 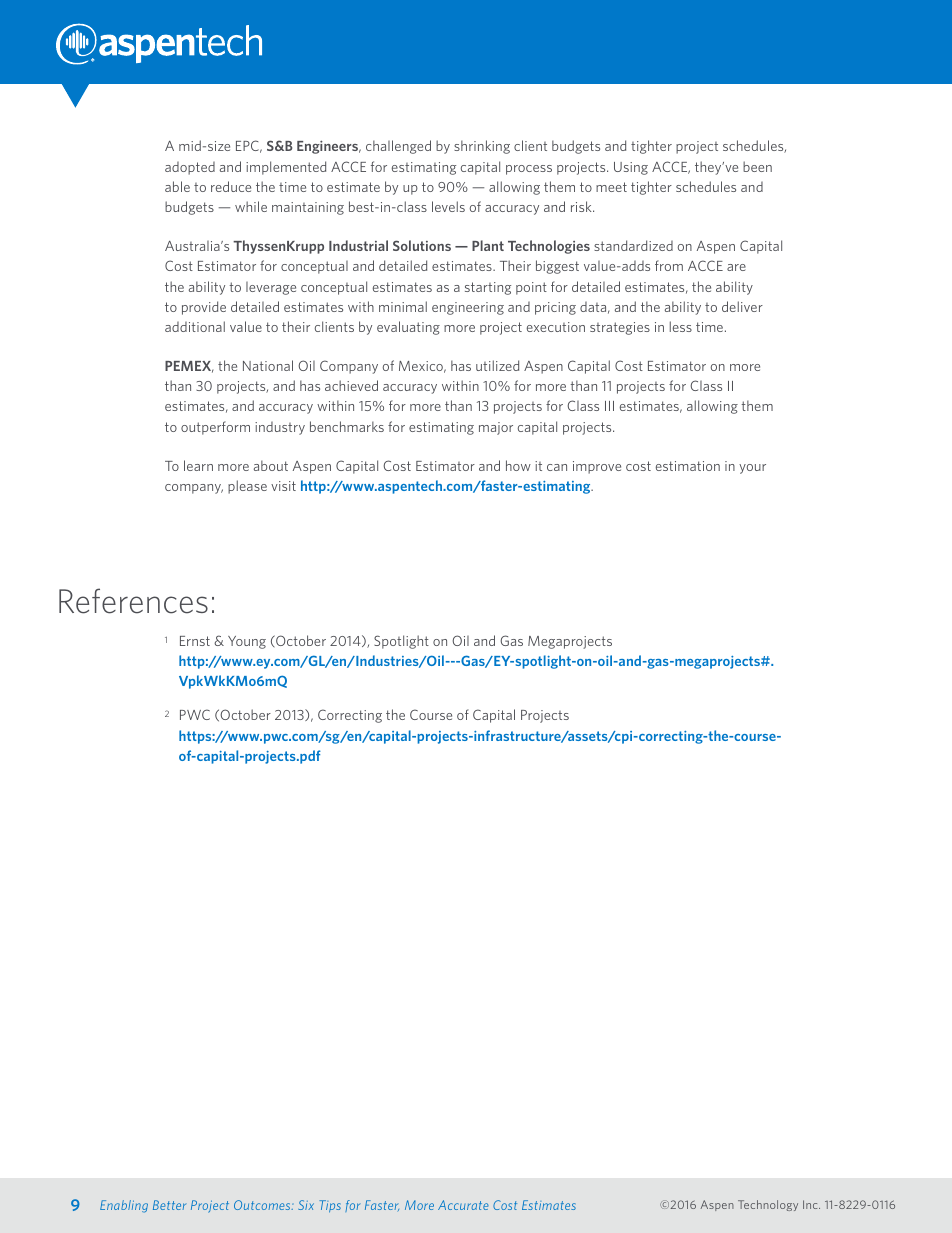 I want to click on Better, so click(x=169, y=1205).
